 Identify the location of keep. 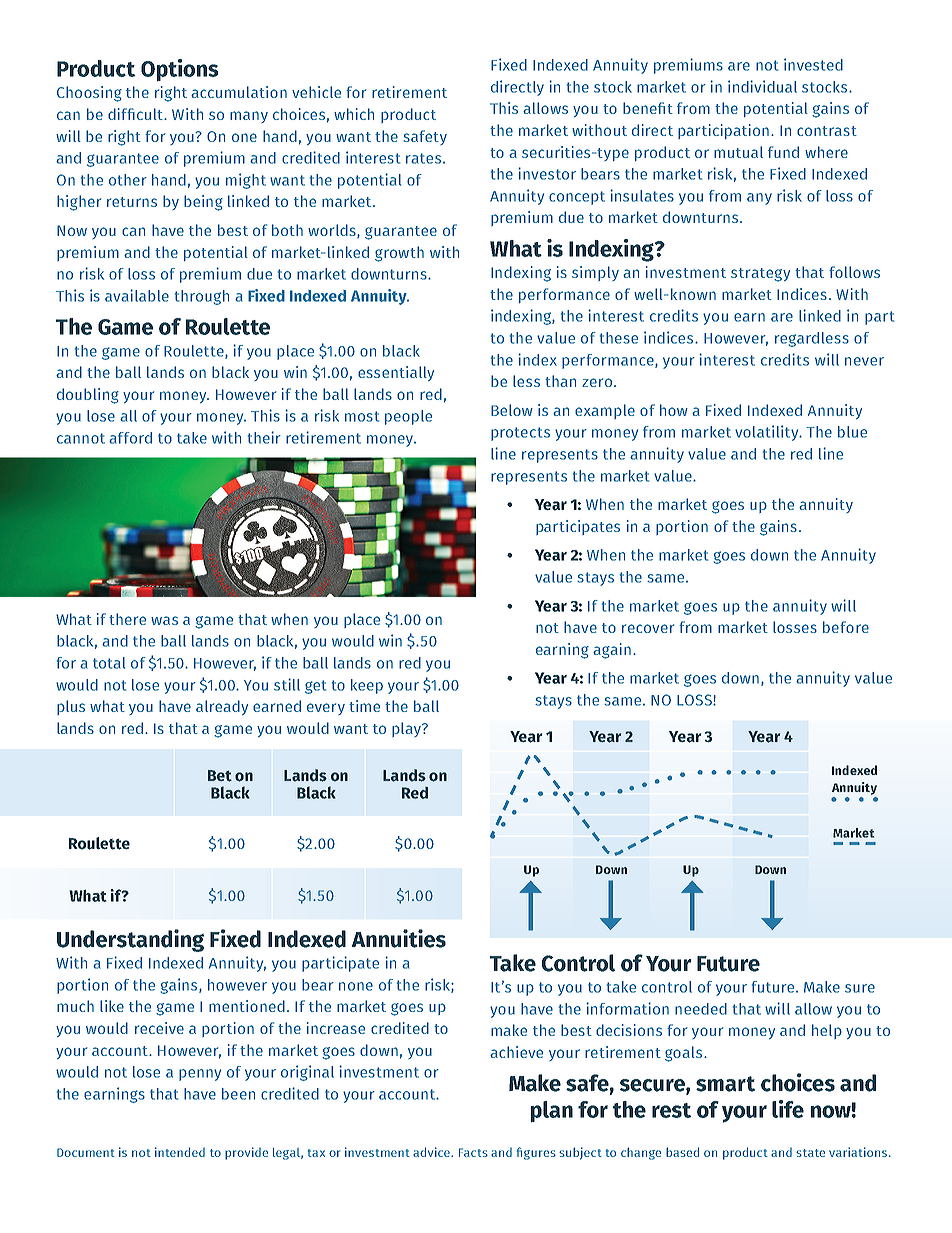
(367, 686).
